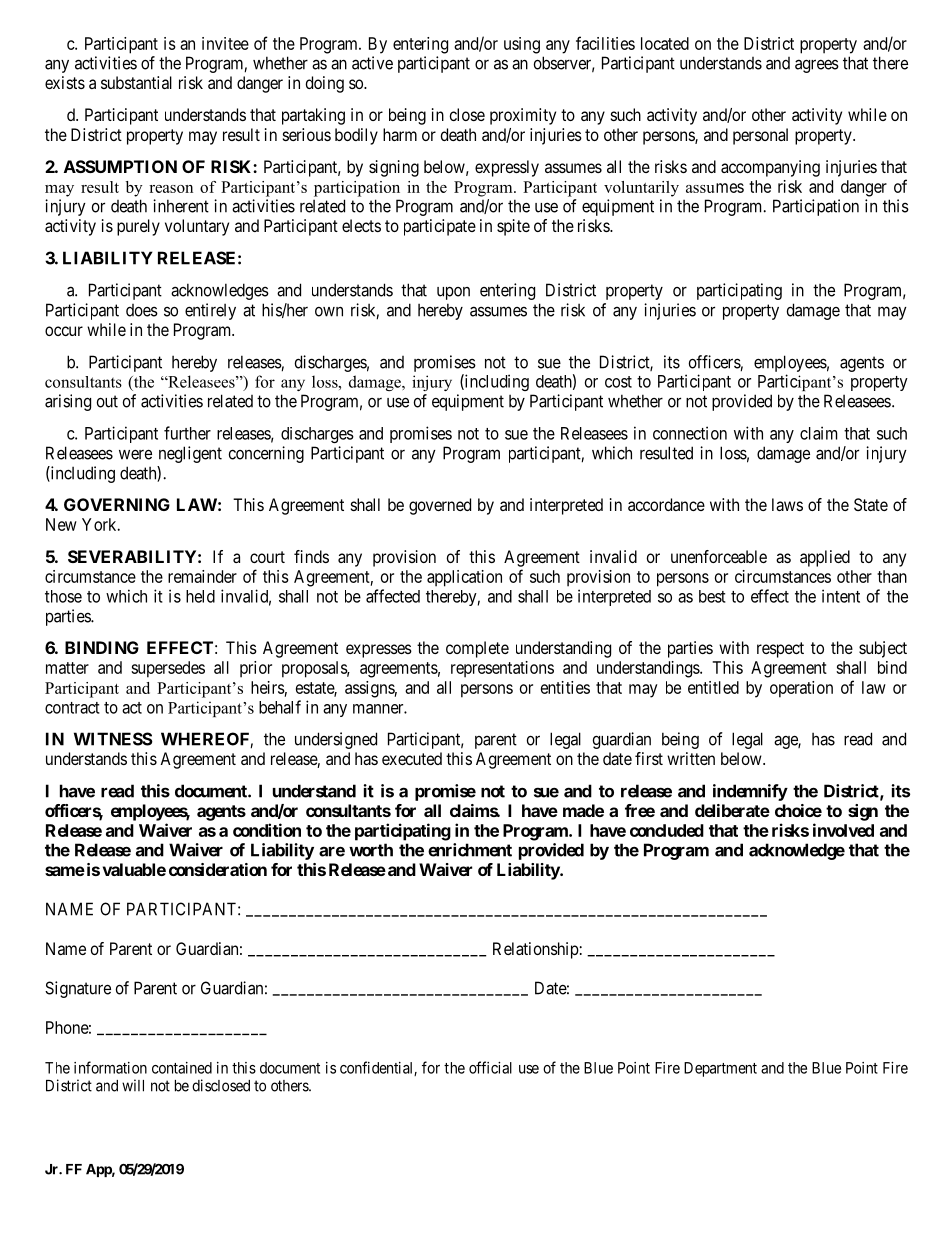 The image size is (952, 1233). I want to click on contained, so click(182, 1068).
